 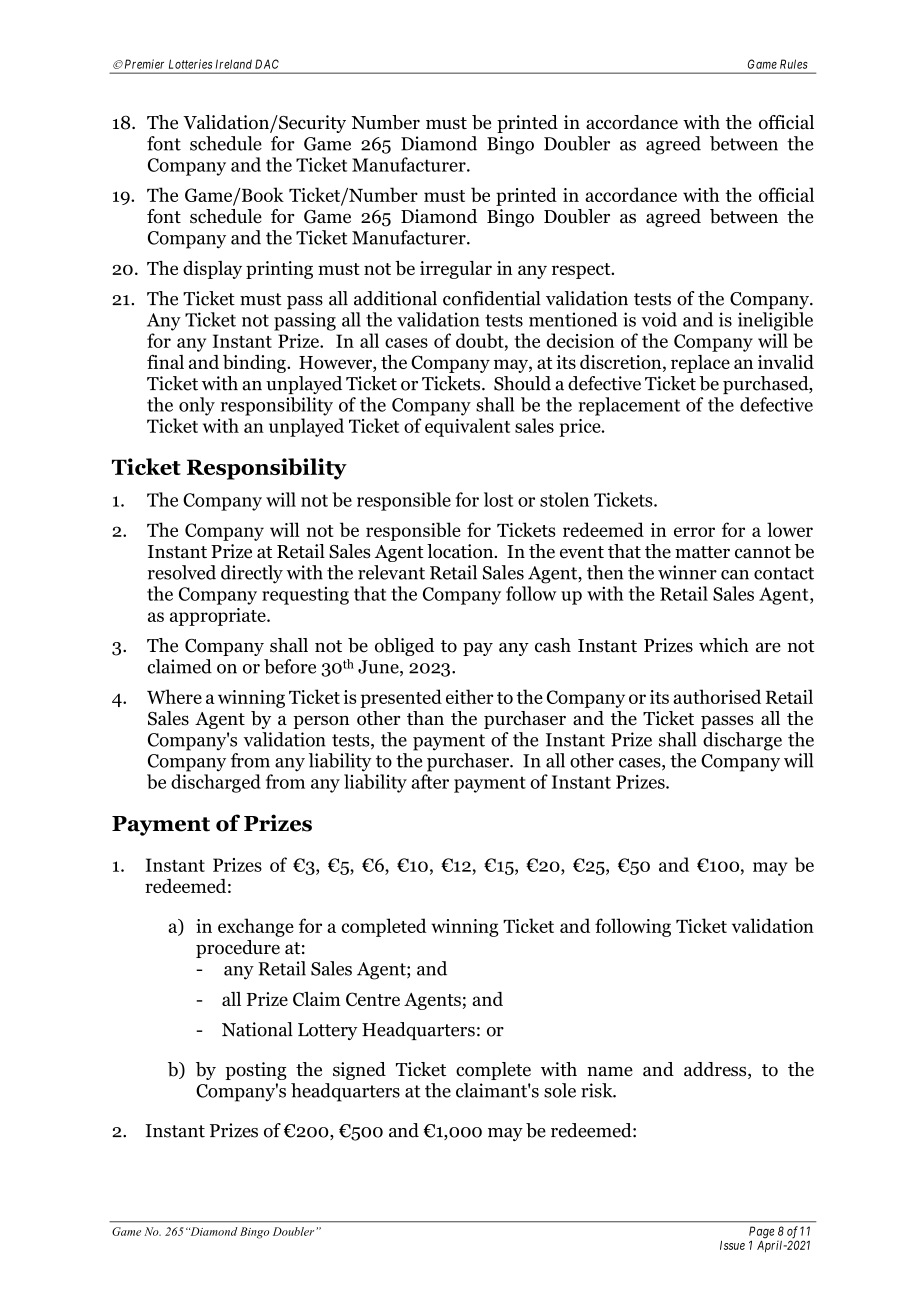 What do you see at coordinates (256, 1071) in the page?
I see `posting` at bounding box center [256, 1071].
